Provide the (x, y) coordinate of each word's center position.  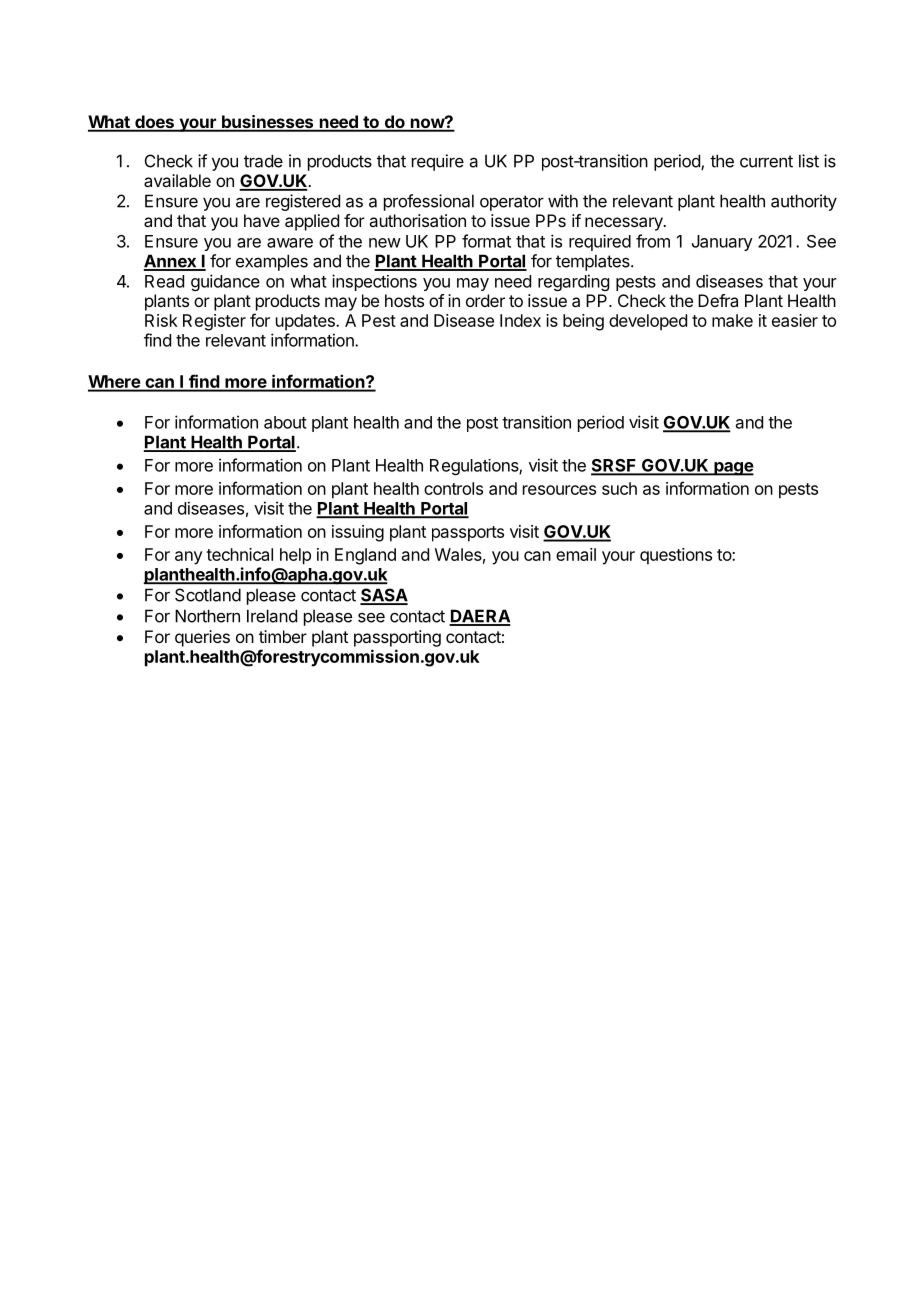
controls (453, 488)
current (766, 161)
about (285, 422)
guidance (225, 282)
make (732, 320)
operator (512, 203)
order (485, 300)
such (619, 488)
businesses (267, 123)
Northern (207, 616)
